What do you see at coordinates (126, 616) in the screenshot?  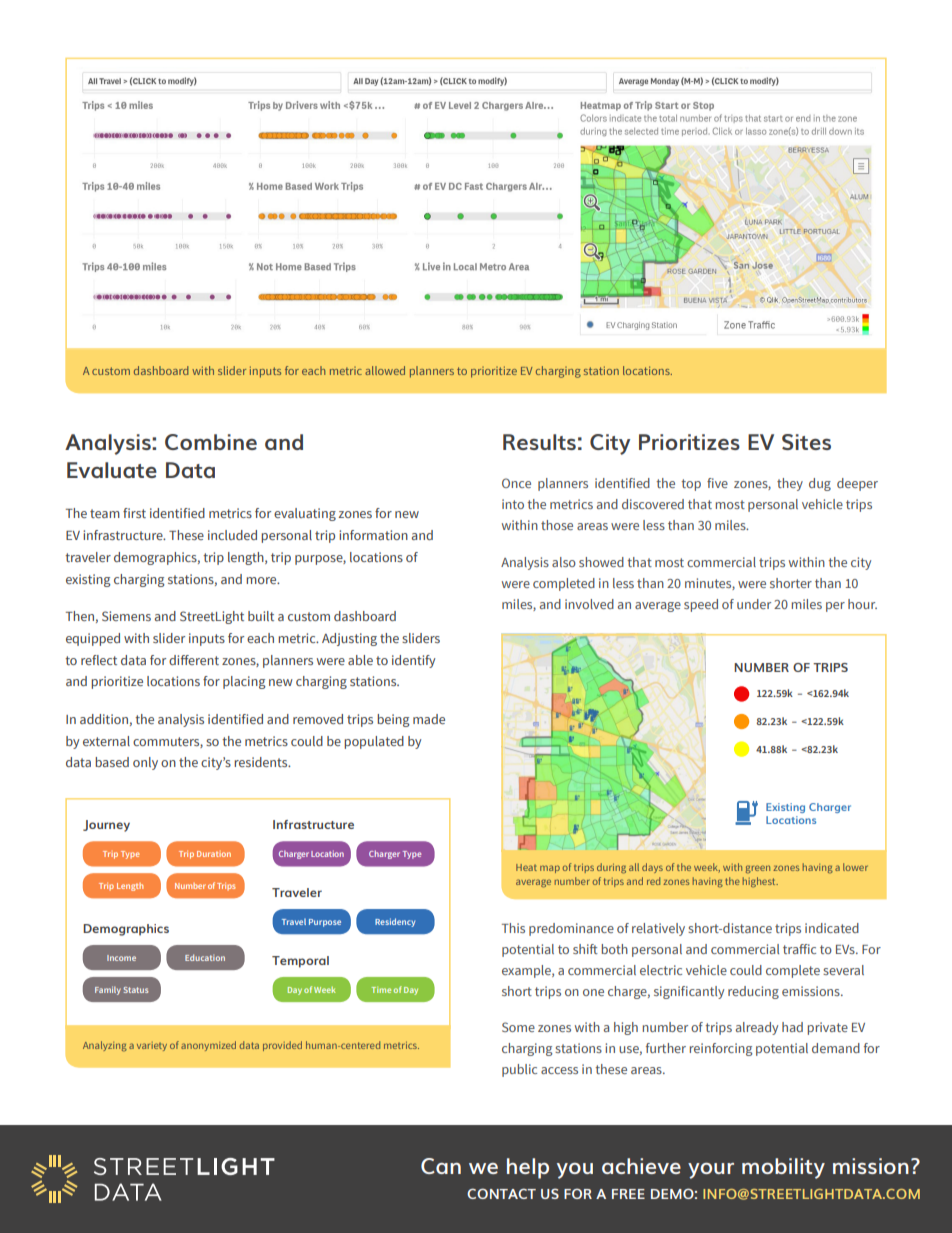 I see `Siemens` at bounding box center [126, 616].
